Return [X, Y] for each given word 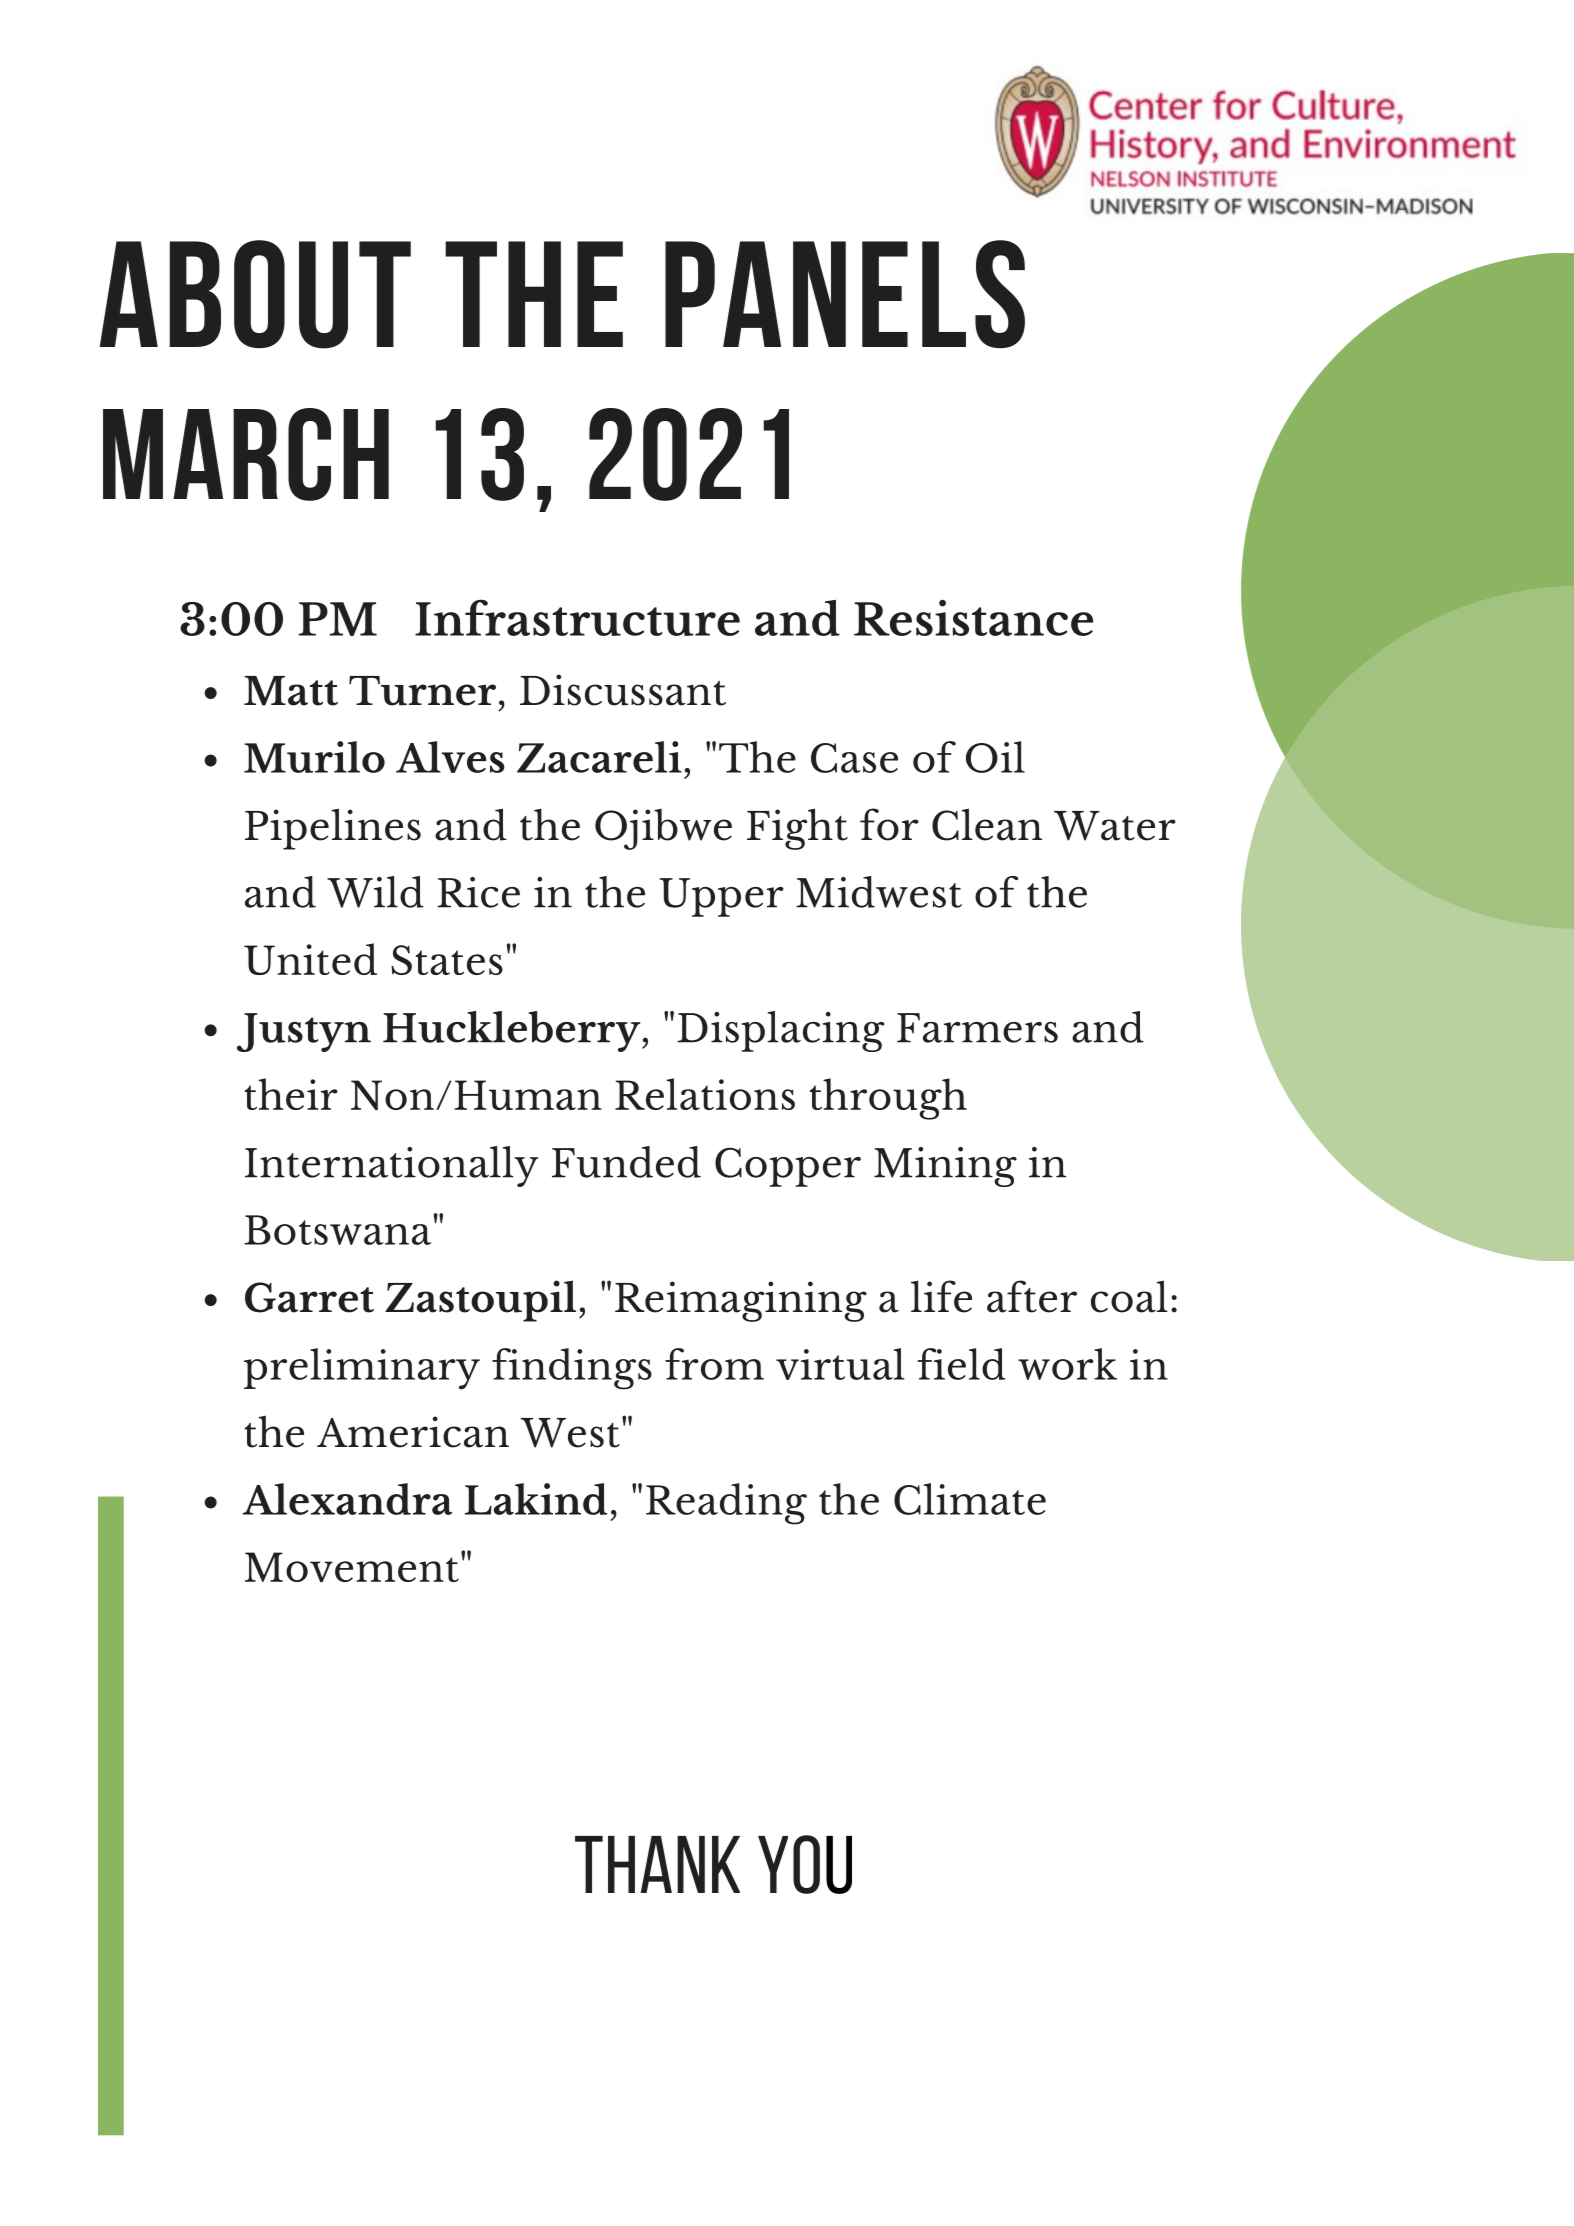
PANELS [845, 294]
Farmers [977, 1028]
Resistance [973, 617]
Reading [726, 1504]
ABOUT [255, 294]
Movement [352, 1567]
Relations [705, 1094]
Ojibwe [663, 829]
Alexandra [347, 1499]
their [291, 1094]
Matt [291, 691]
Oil [995, 757]
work [1067, 1364]
